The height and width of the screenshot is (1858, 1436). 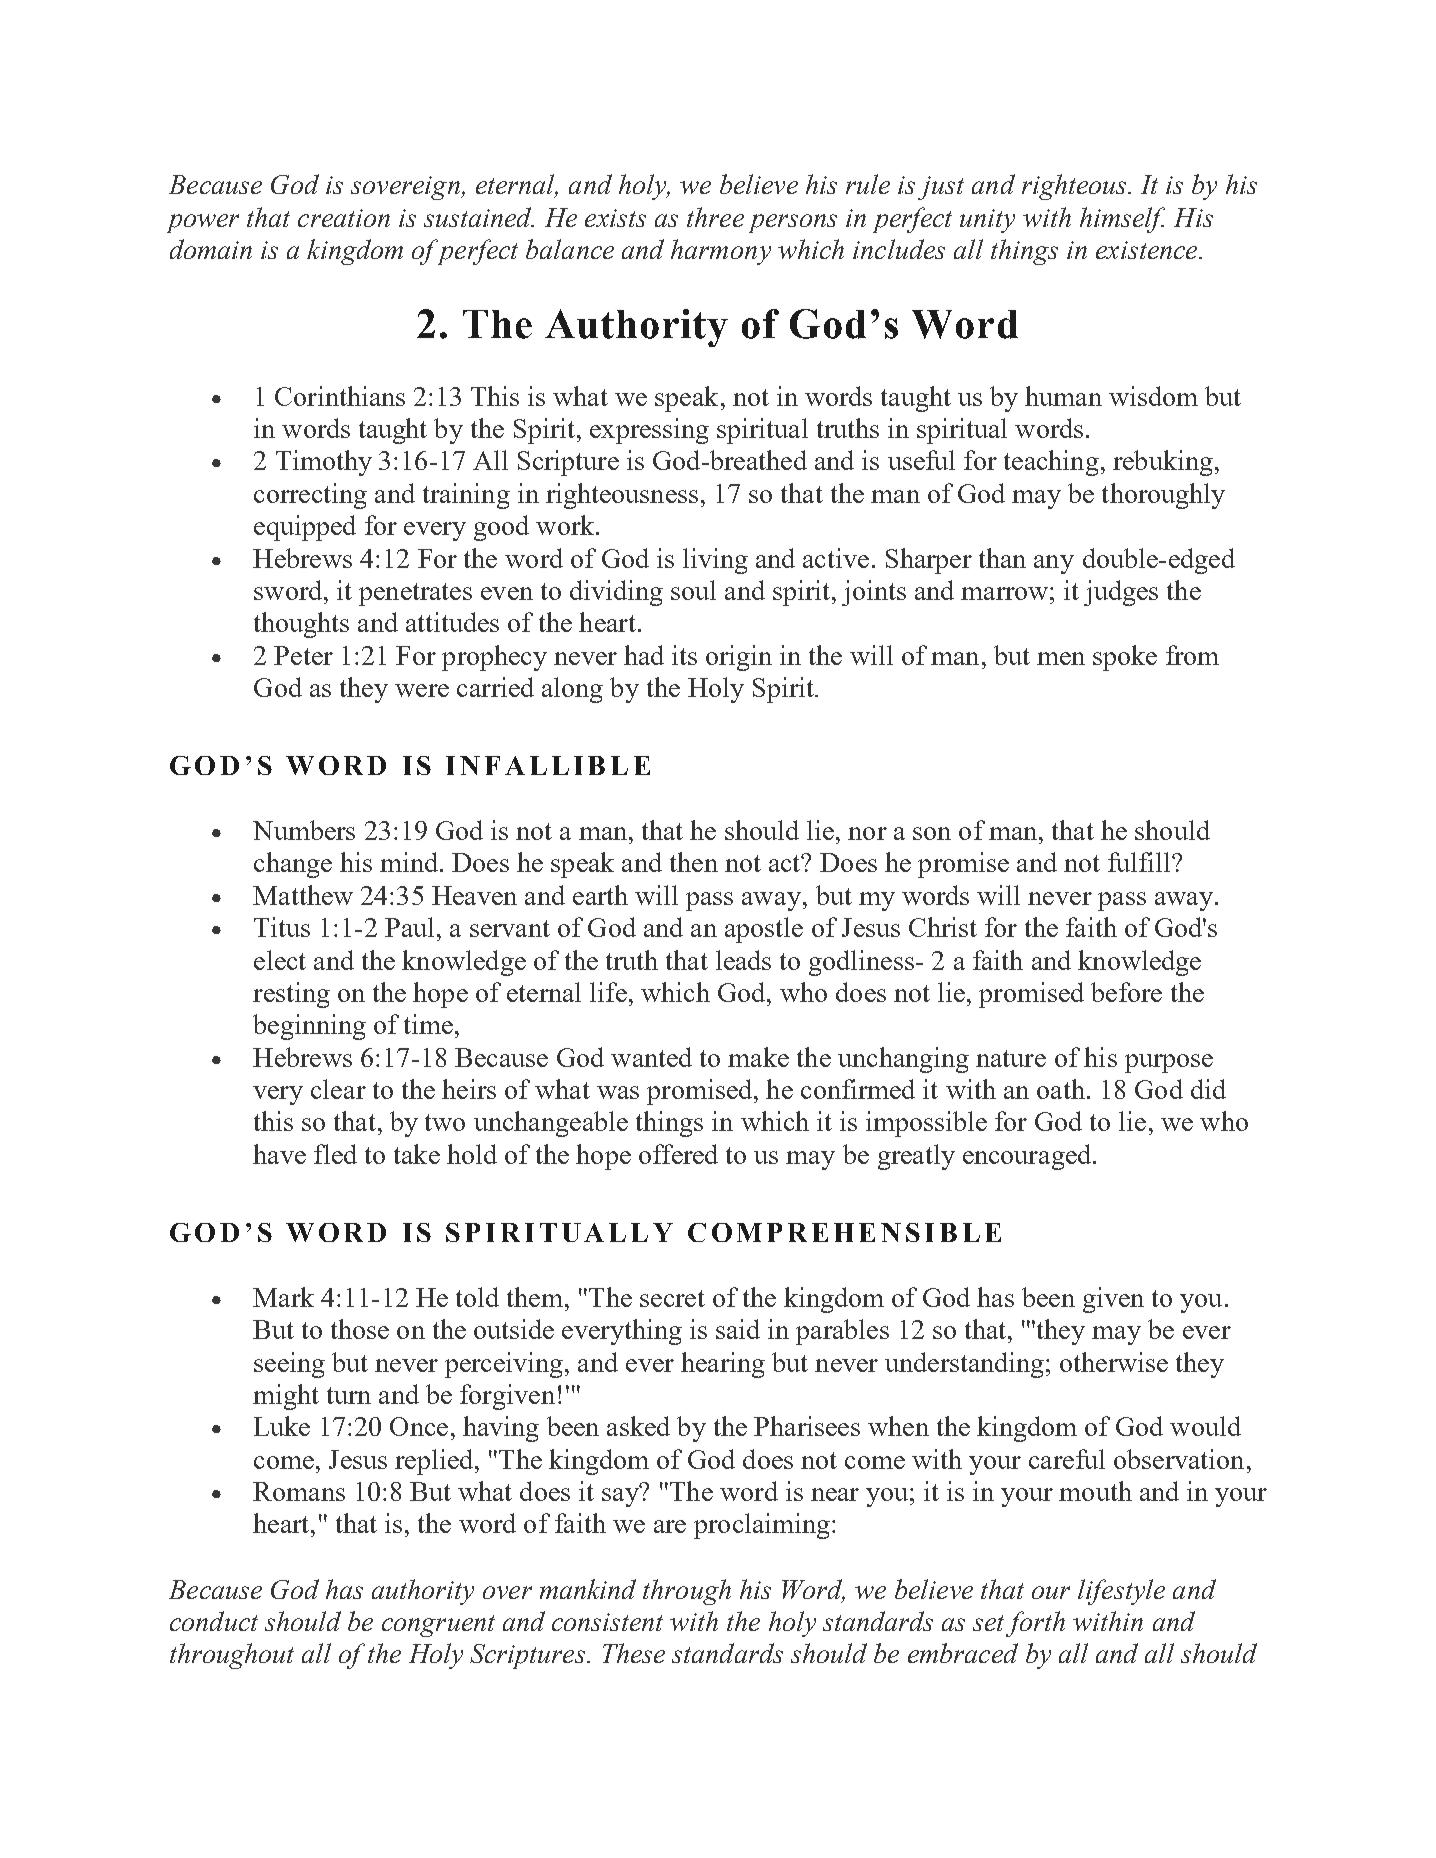 I want to click on creation, so click(x=344, y=218).
